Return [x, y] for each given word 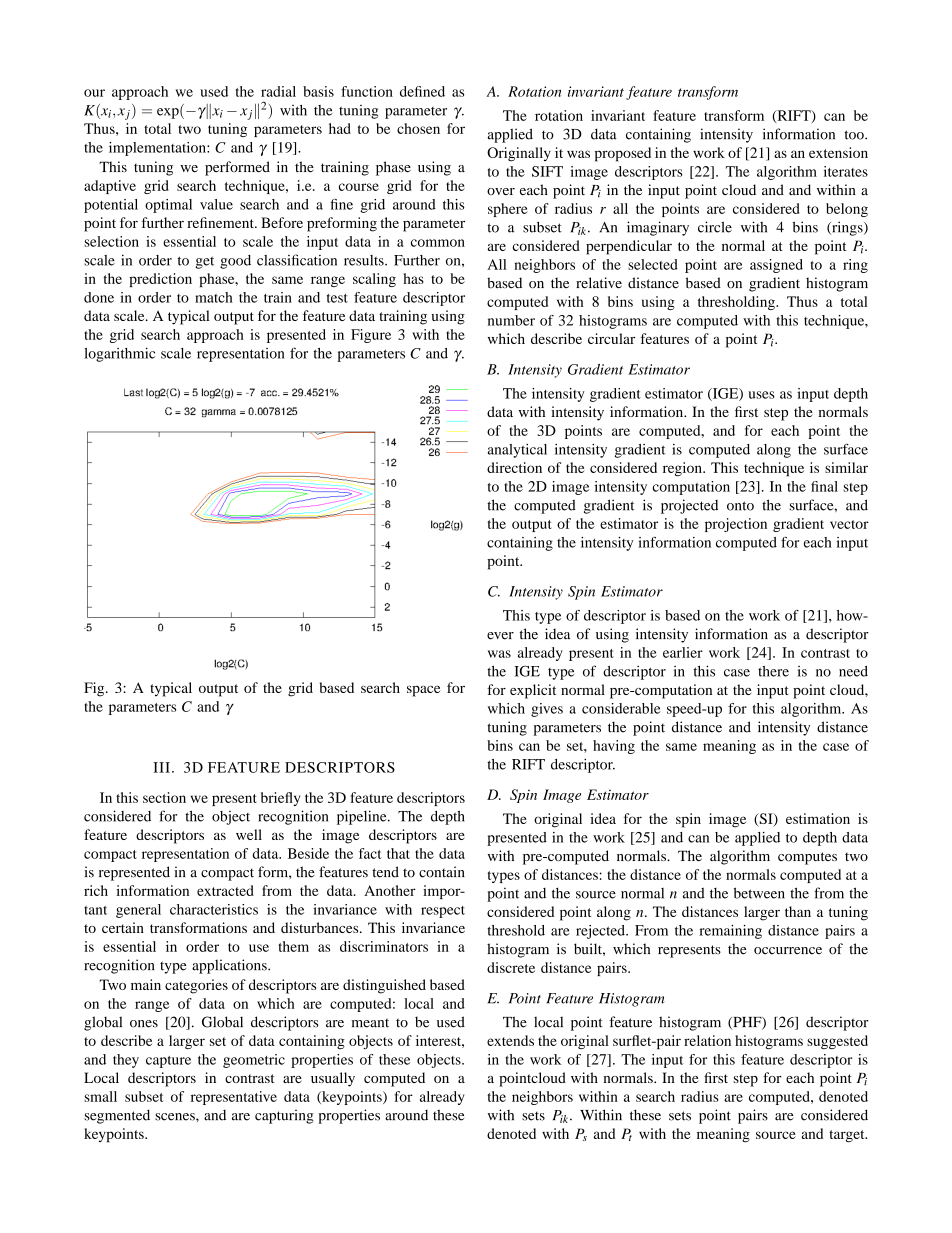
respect [443, 912]
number [511, 320]
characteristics [214, 909]
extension [838, 152]
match [214, 297]
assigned [776, 266]
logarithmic [119, 354]
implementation [158, 149]
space [423, 691]
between [759, 893]
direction [514, 467]
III [161, 767]
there [773, 671]
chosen [418, 128]
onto [740, 506]
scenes [176, 1117]
